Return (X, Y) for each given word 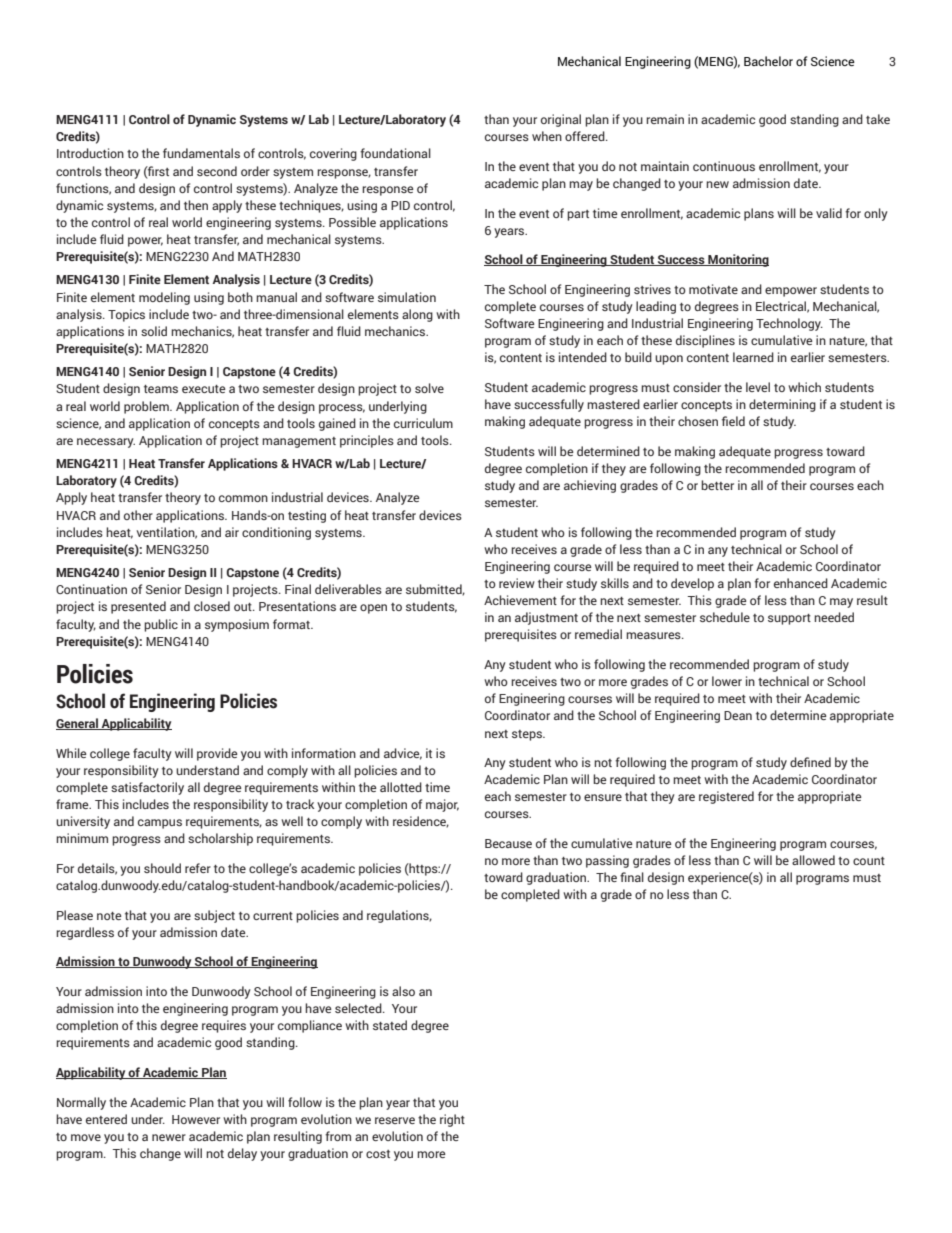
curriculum (423, 423)
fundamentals (201, 153)
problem (147, 407)
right (452, 1120)
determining (782, 405)
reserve (395, 1120)
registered (726, 797)
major (442, 805)
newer (169, 1137)
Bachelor (768, 61)
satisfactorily (147, 788)
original (561, 120)
